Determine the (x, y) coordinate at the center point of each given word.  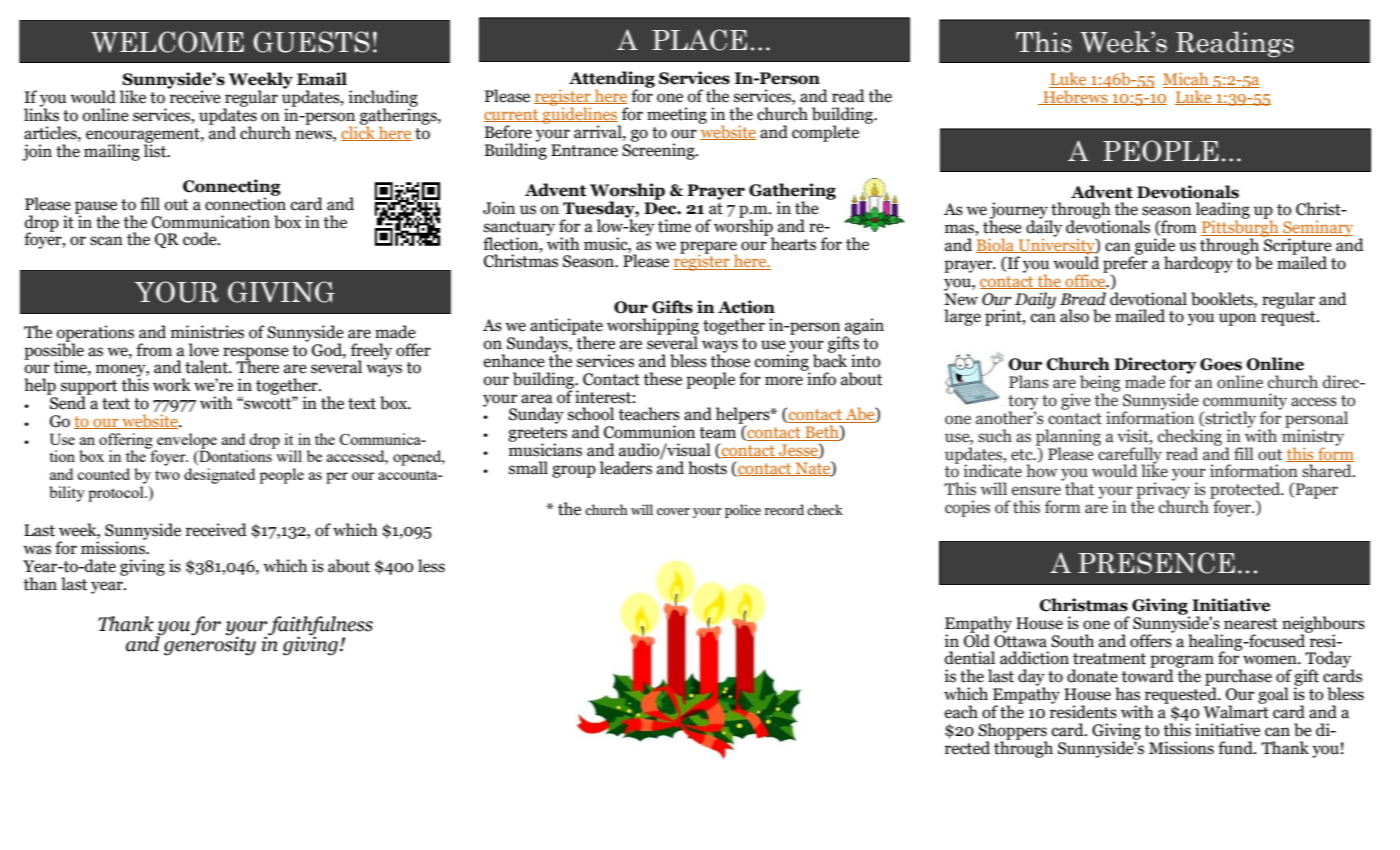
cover (673, 511)
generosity (209, 645)
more (784, 381)
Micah (1187, 80)
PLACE (699, 40)
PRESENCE (1156, 563)
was (37, 550)
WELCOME (167, 42)
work (172, 385)
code (201, 239)
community (1245, 402)
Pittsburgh (1241, 228)
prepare (708, 248)
